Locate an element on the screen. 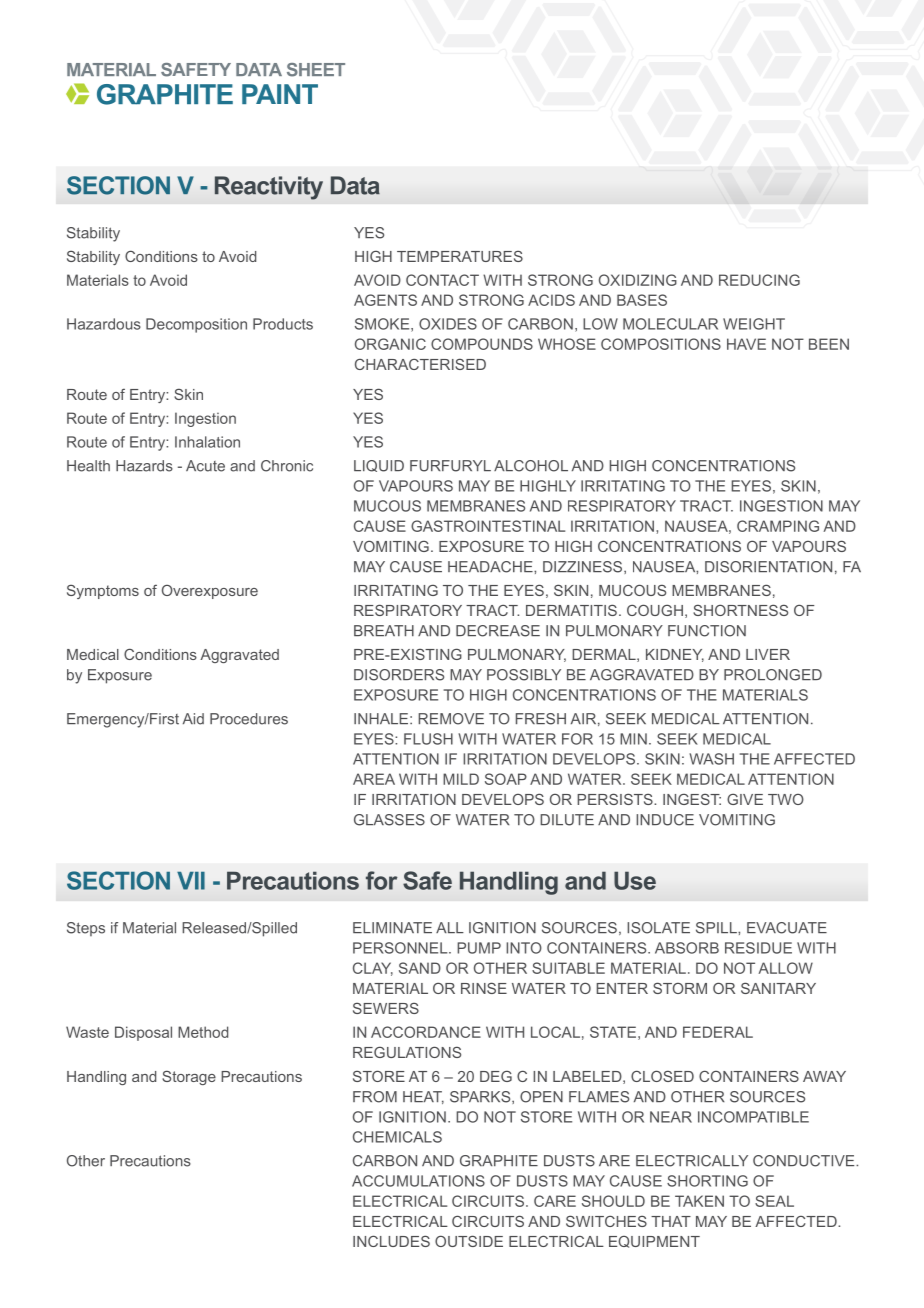 The image size is (924, 1308). ALCOHOL is located at coordinates (531, 466).
